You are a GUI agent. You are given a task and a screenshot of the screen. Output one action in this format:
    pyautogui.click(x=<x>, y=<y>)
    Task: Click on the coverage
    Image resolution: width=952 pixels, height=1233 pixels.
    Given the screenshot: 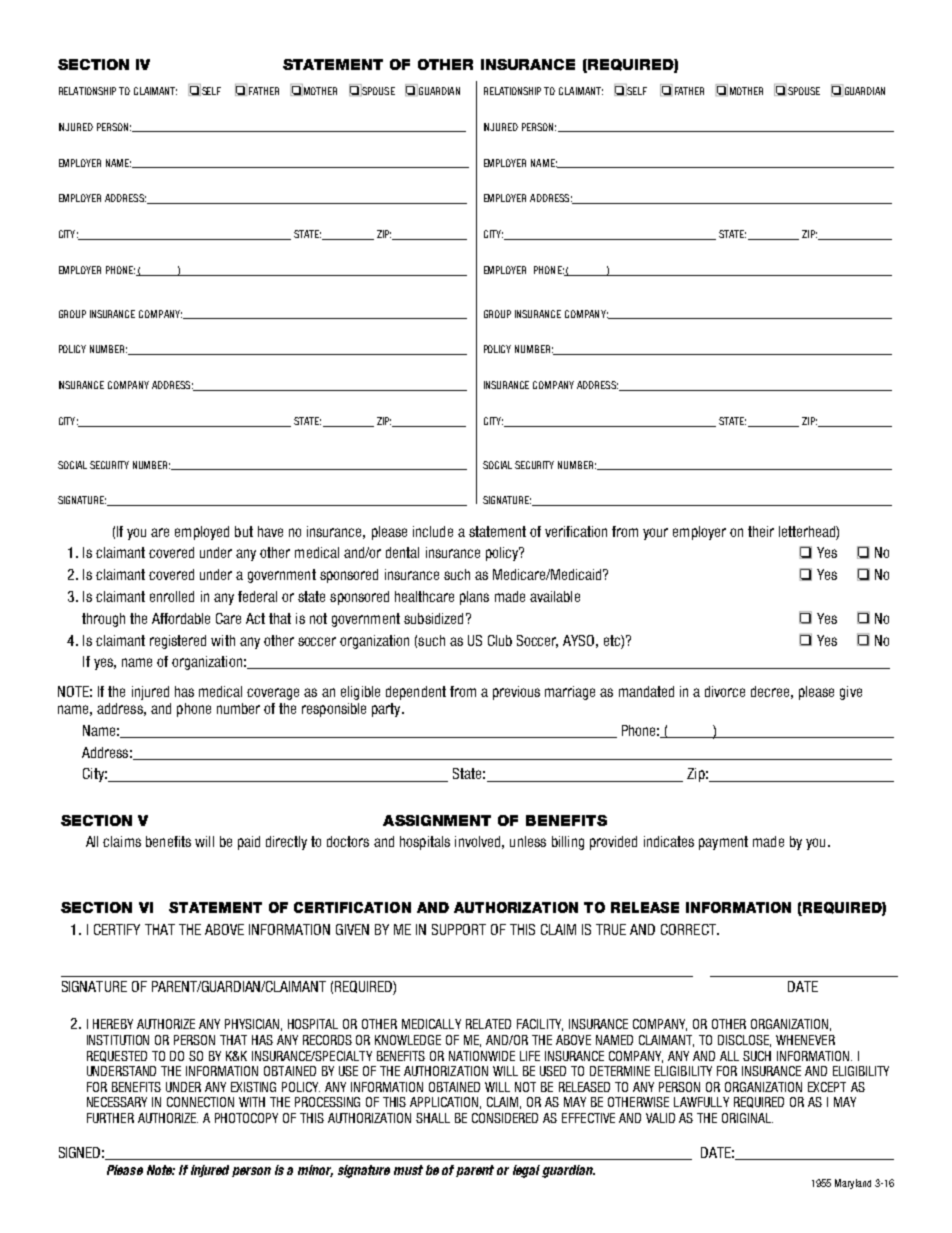 What is the action you would take?
    pyautogui.click(x=273, y=694)
